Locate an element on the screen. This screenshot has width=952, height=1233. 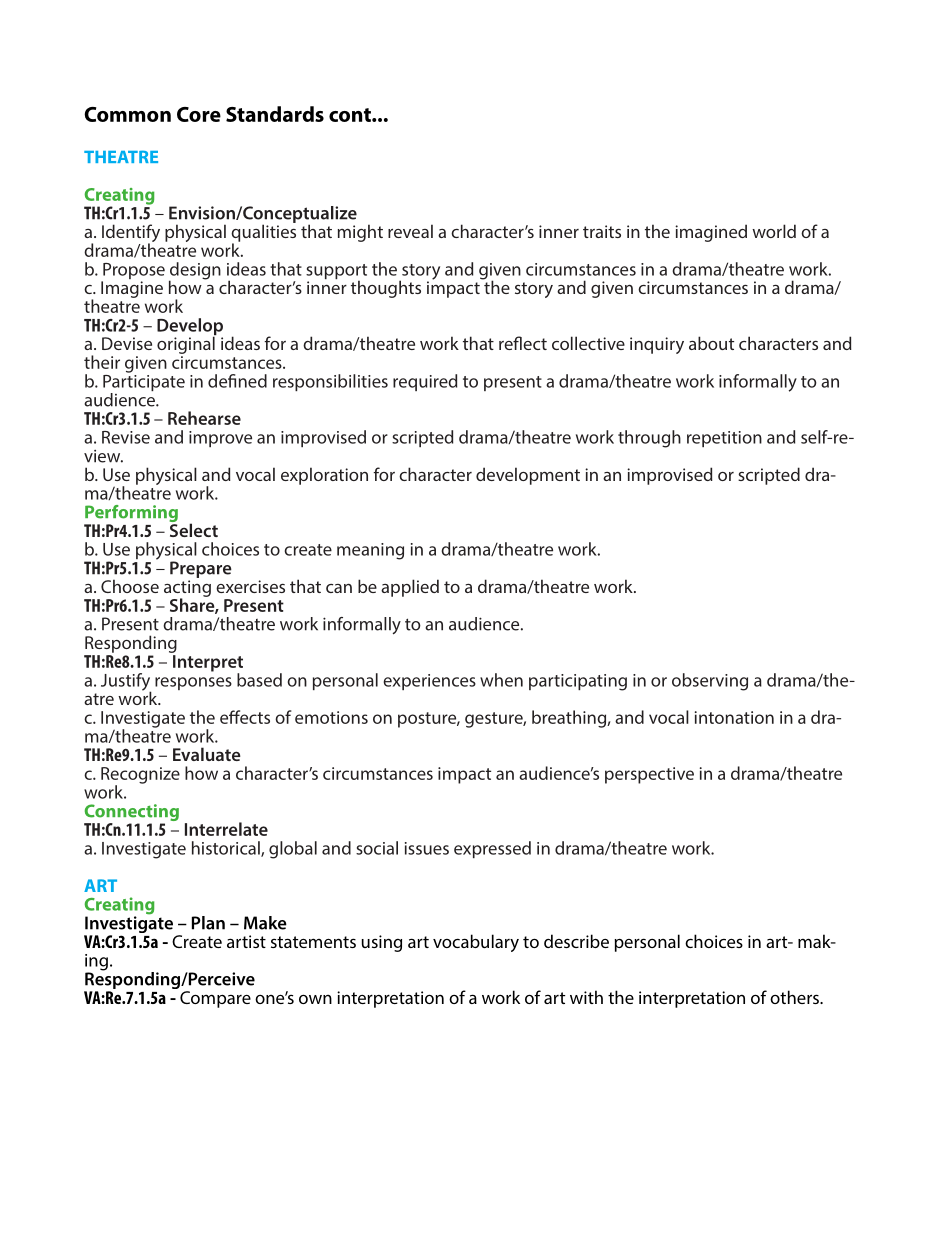
exploration is located at coordinates (324, 476).
